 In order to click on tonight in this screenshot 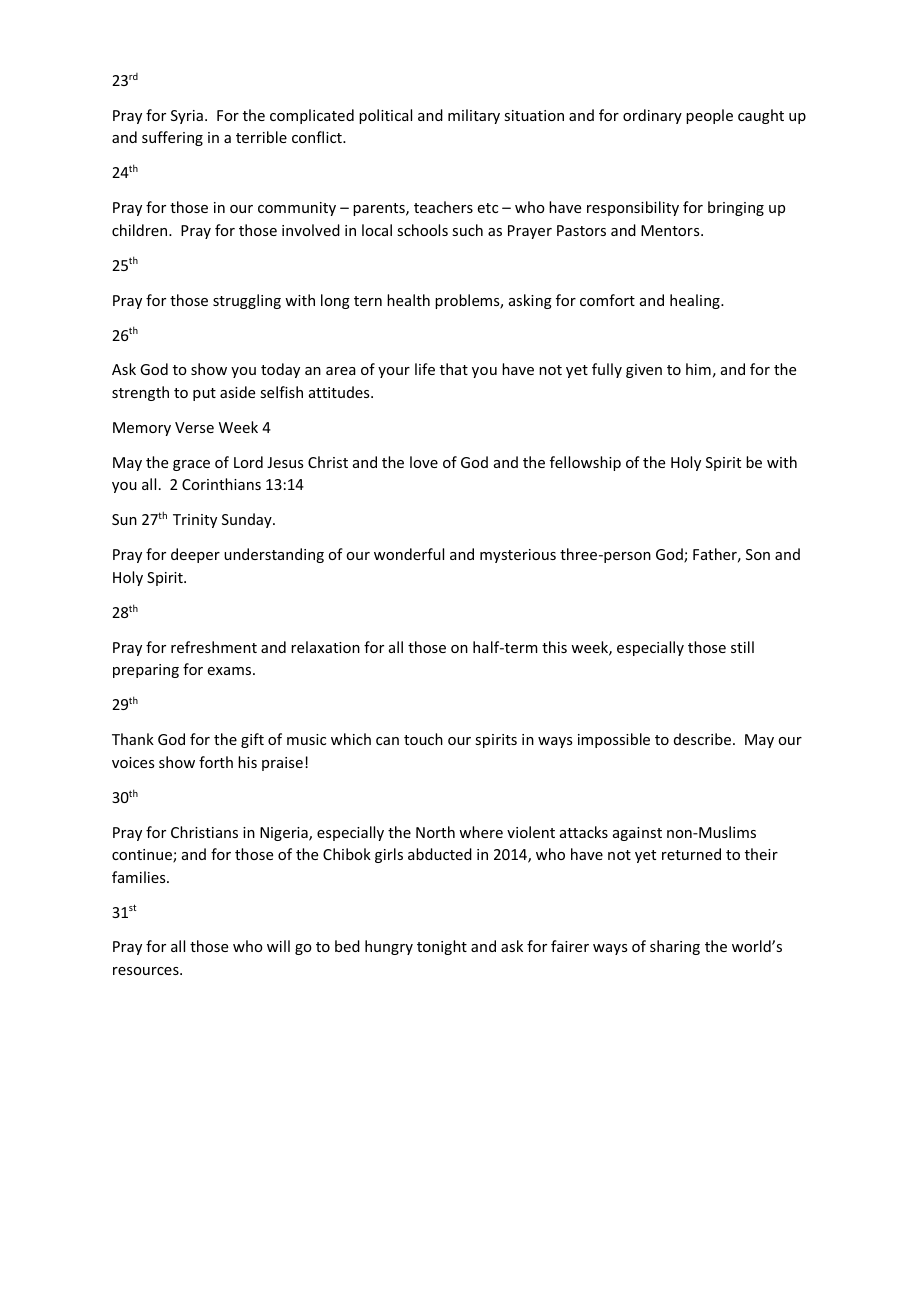, I will do `click(442, 947)`.
